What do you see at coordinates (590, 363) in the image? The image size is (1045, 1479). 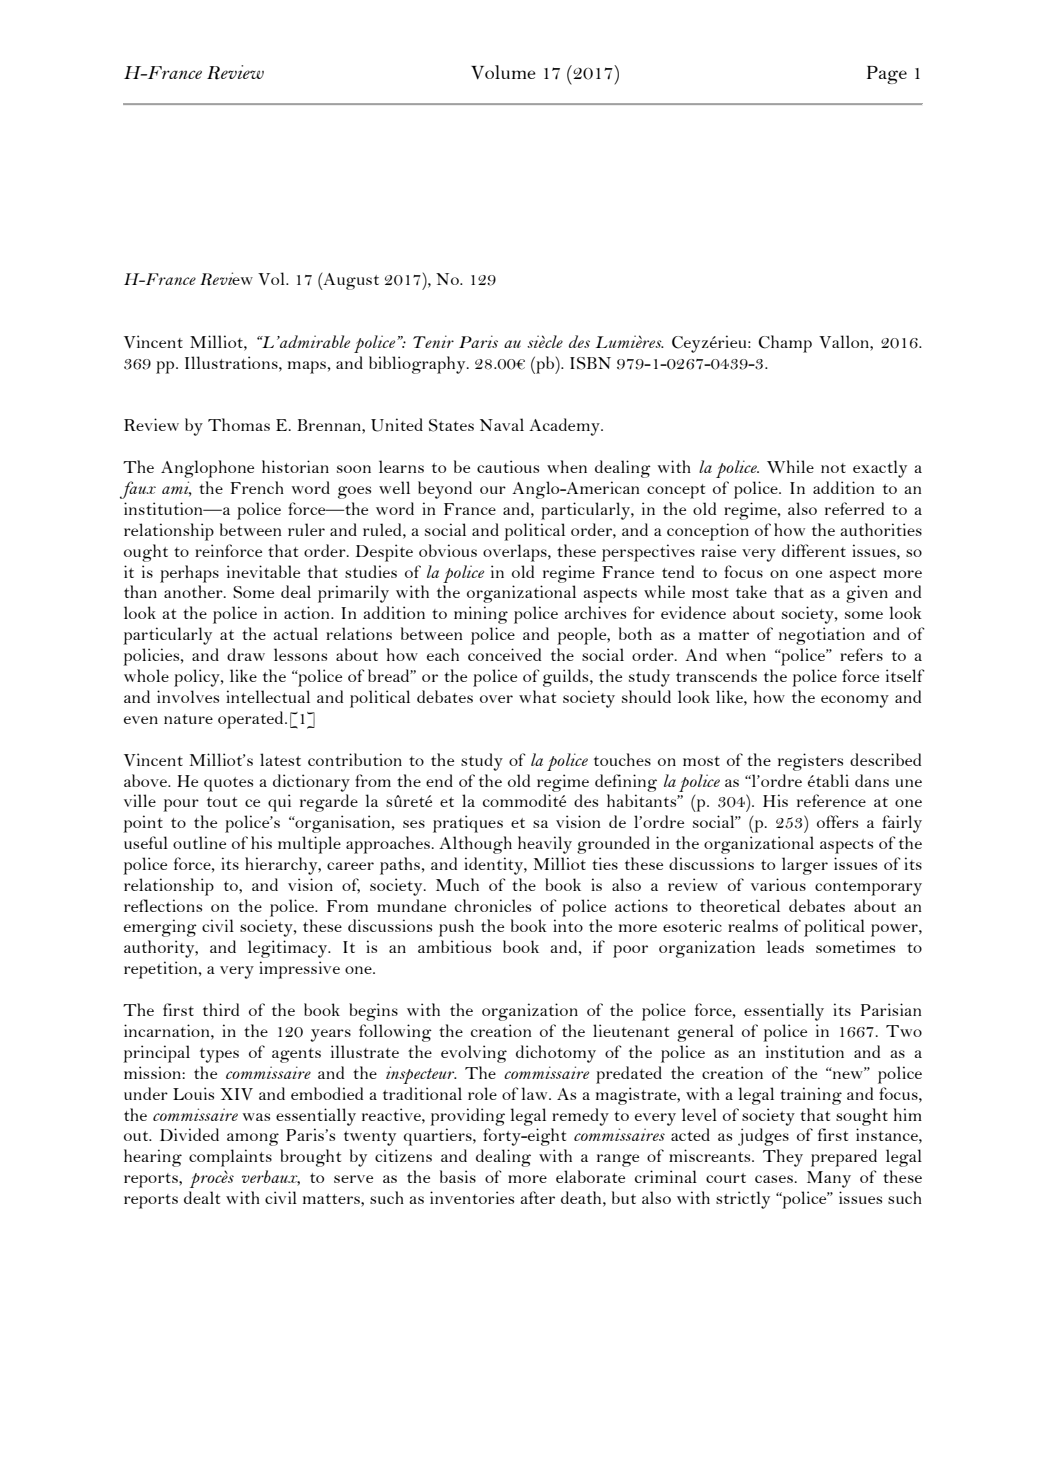 I see `ISBN` at bounding box center [590, 363].
